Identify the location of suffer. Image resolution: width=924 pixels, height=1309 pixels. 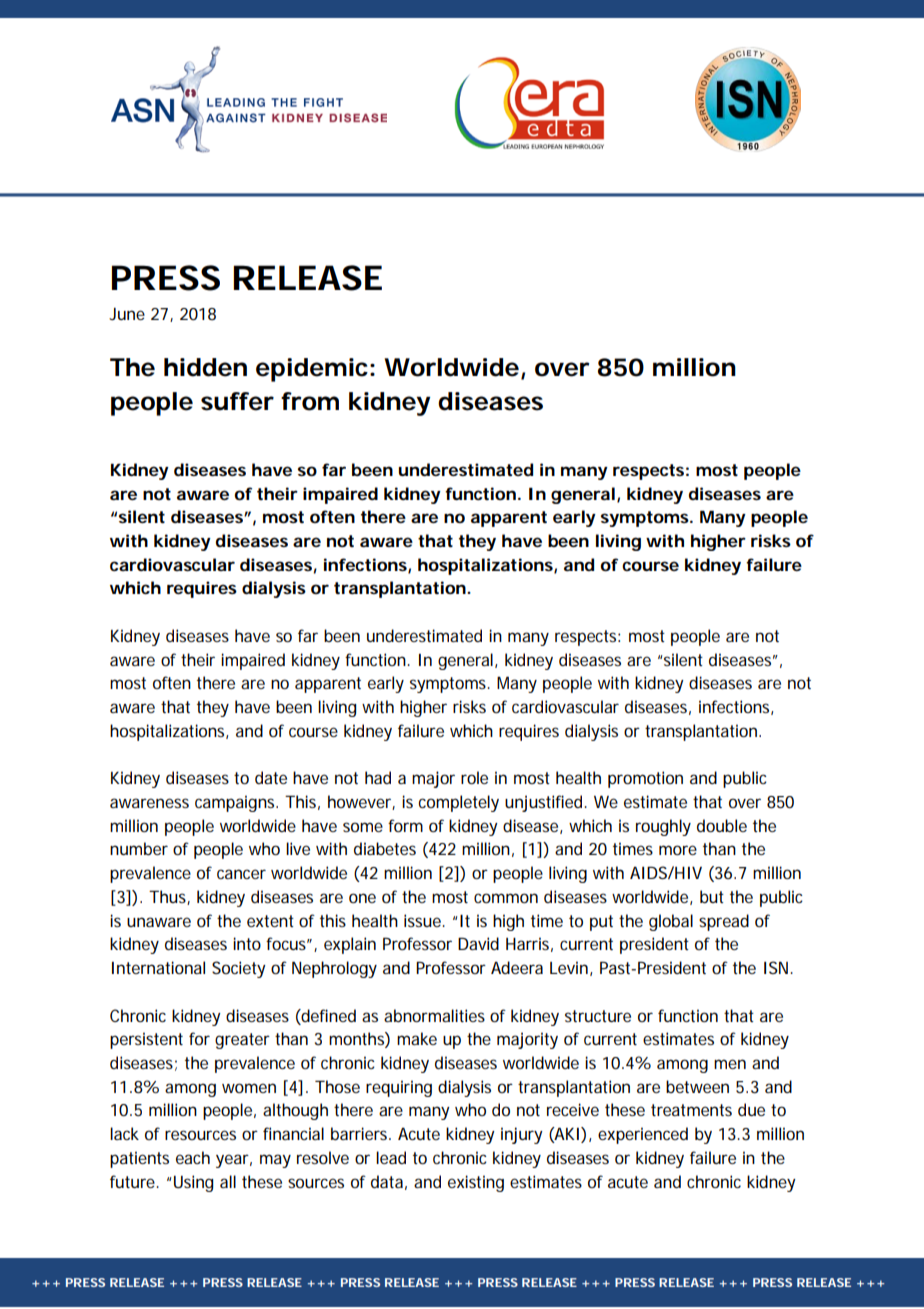
(237, 401).
